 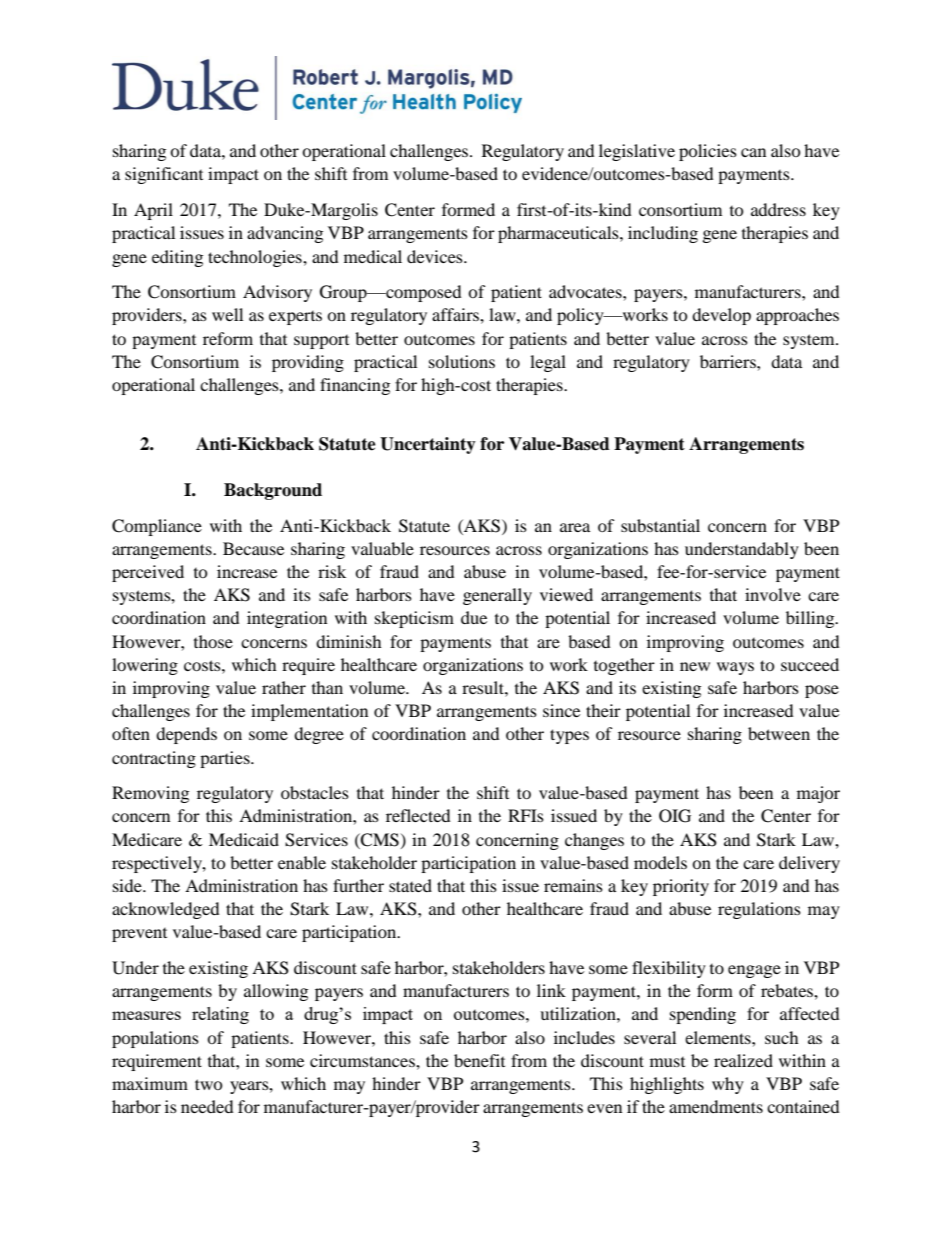 What do you see at coordinates (735, 668) in the screenshot?
I see `ways` at bounding box center [735, 668].
